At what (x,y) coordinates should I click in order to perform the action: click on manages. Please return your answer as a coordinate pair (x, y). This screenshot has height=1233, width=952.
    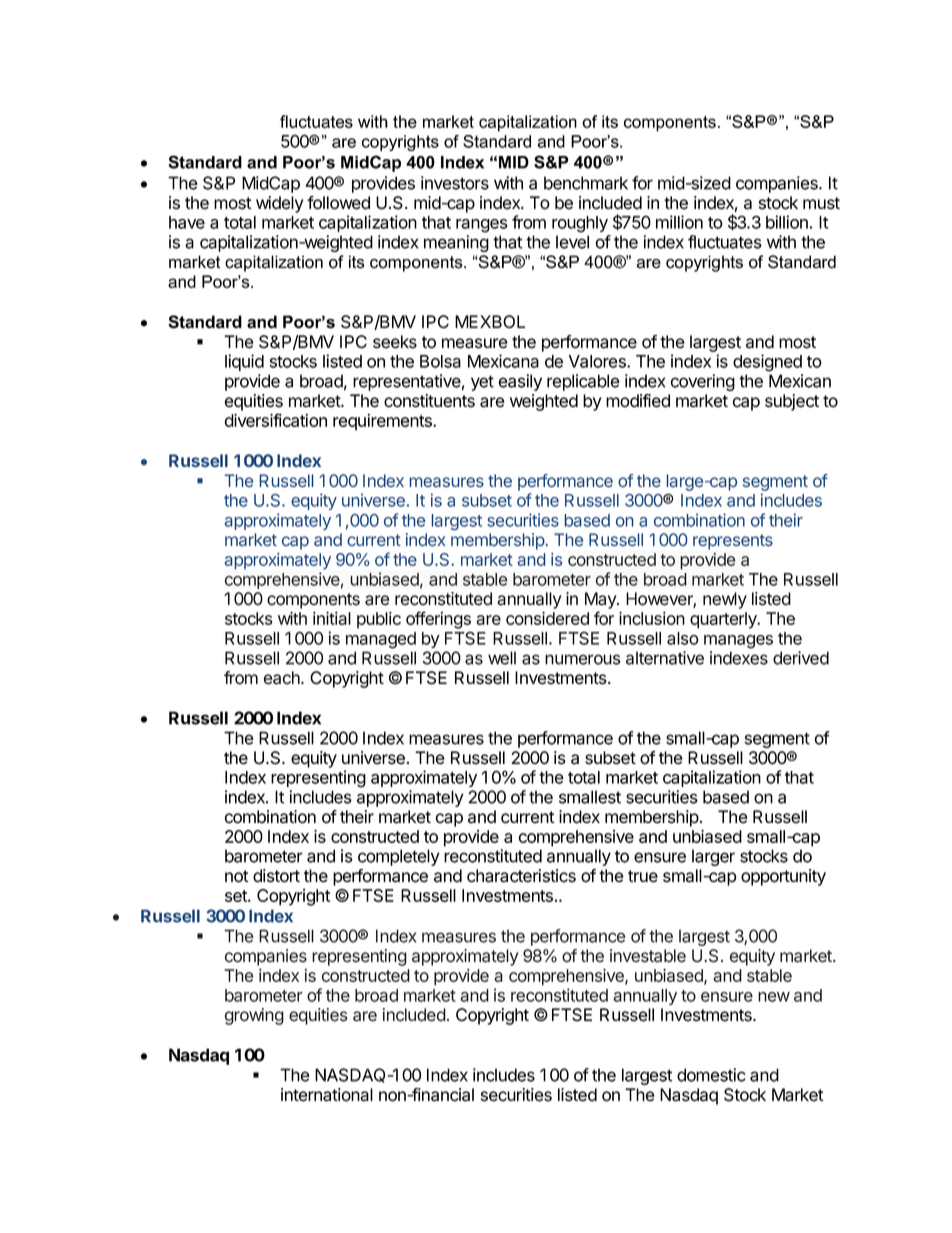
    Looking at the image, I should click on (738, 642).
